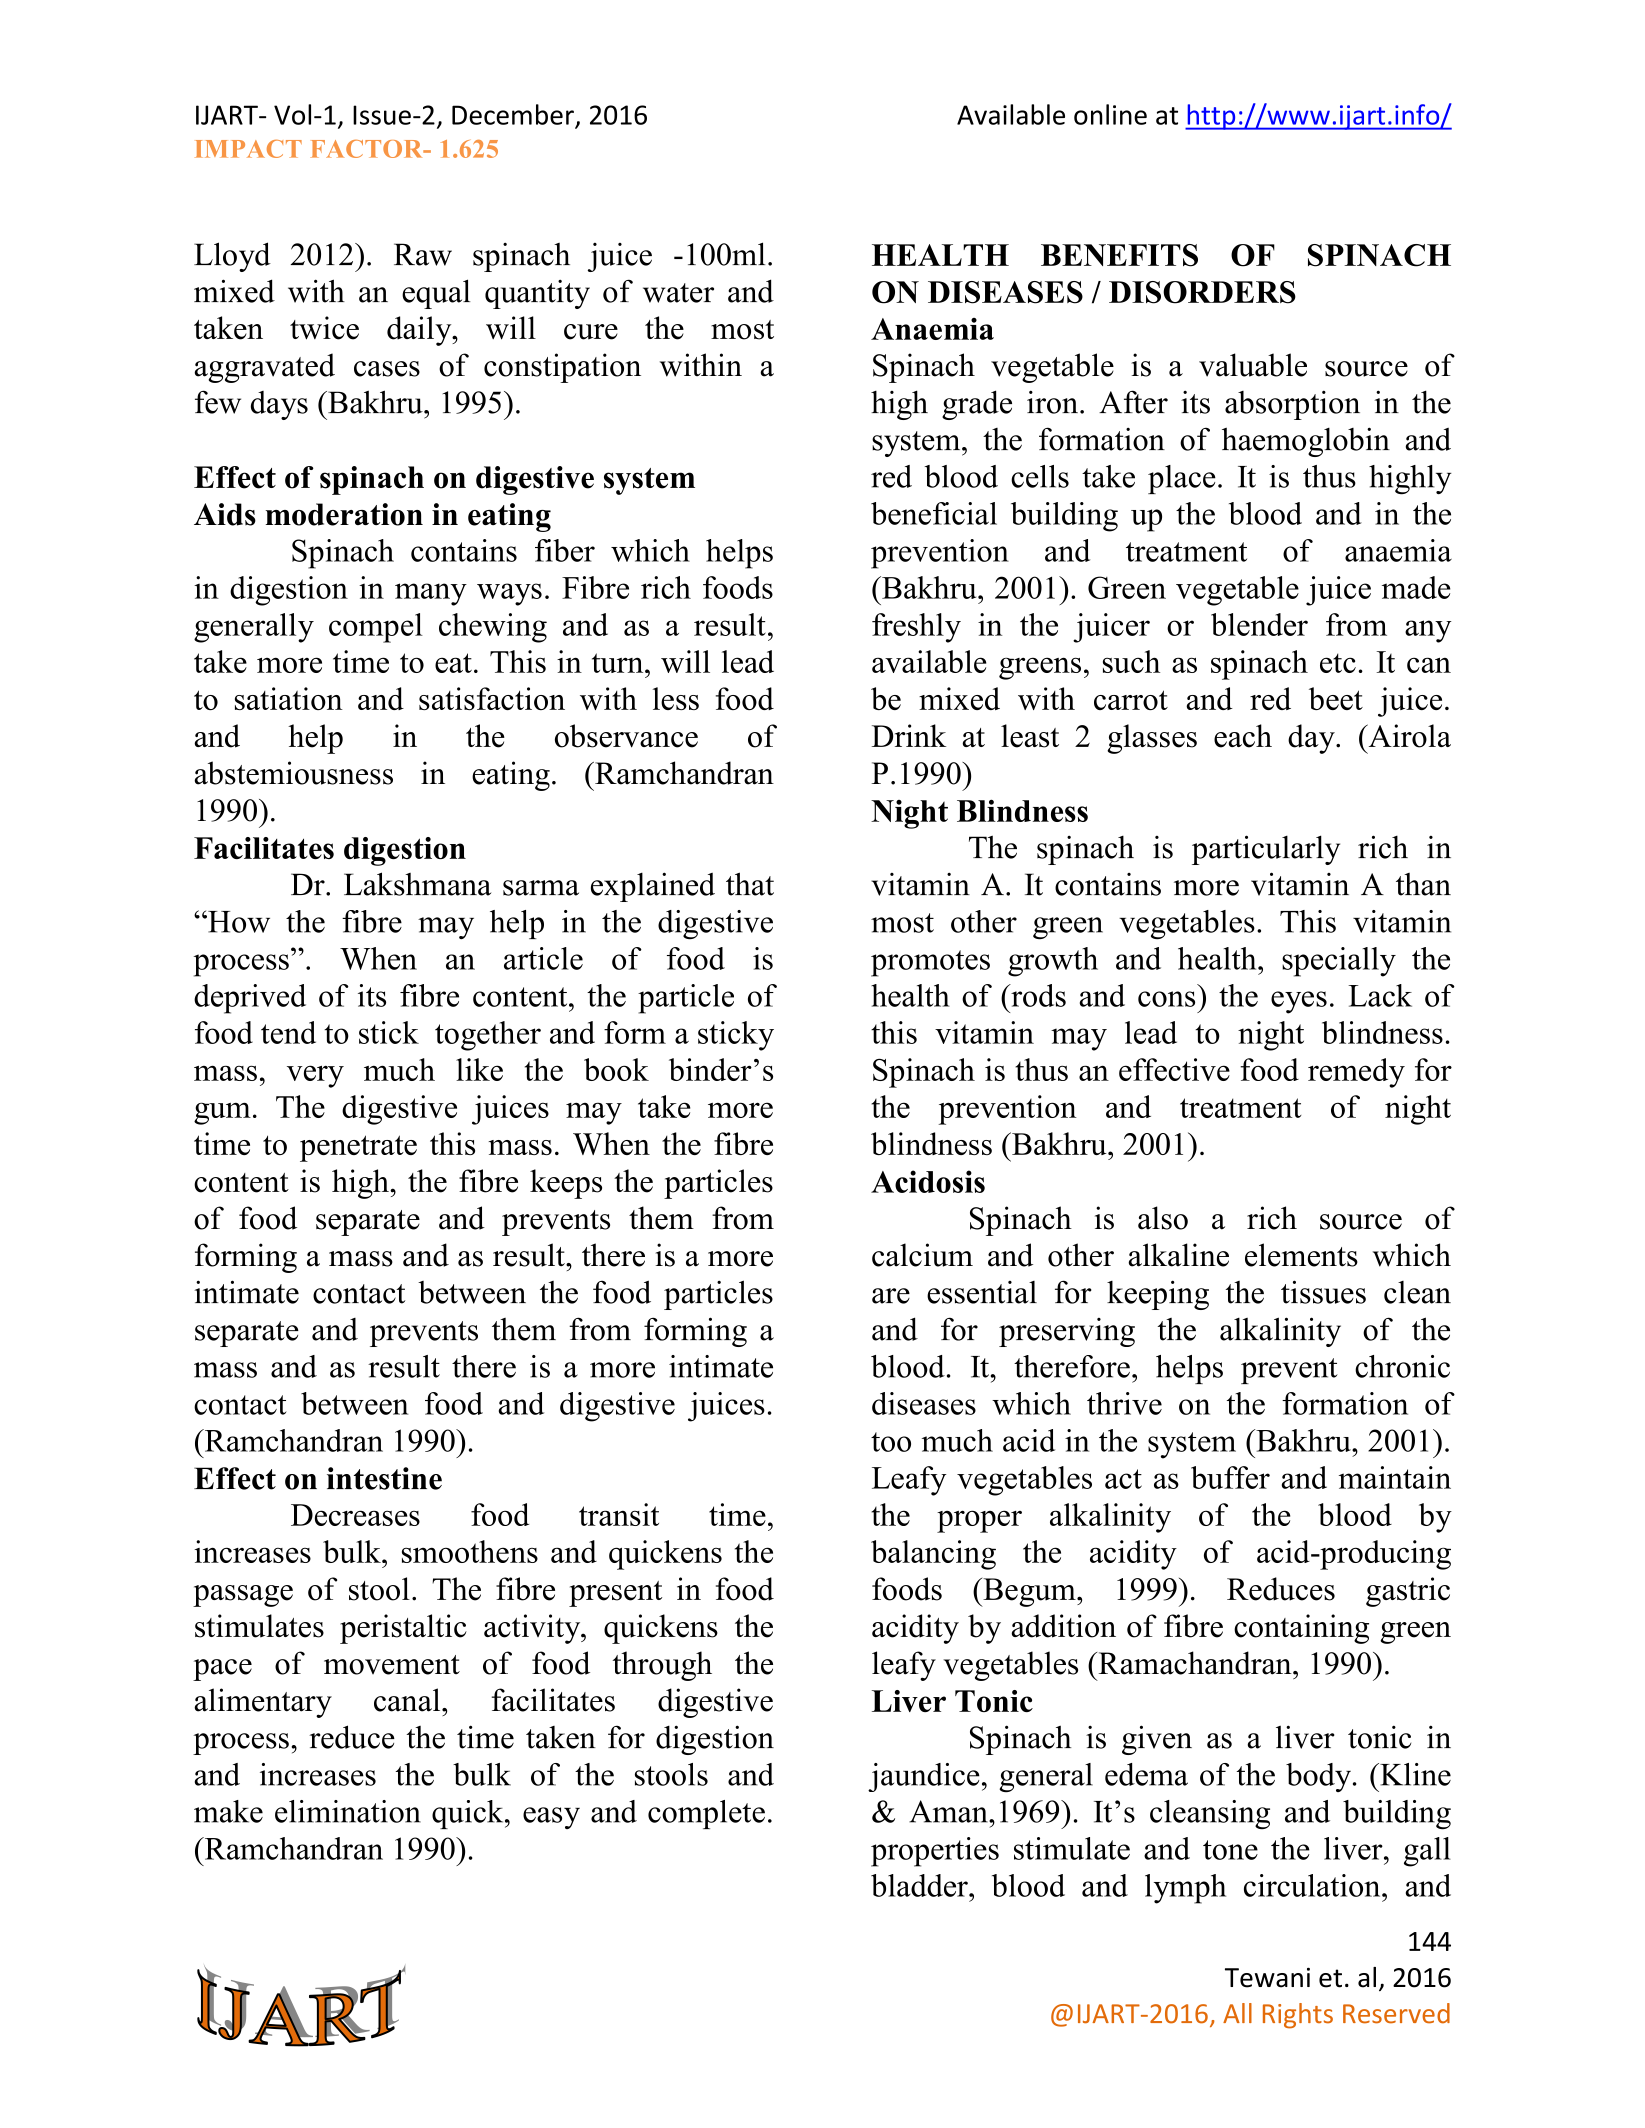  Describe the element at coordinates (930, 963) in the screenshot. I see `promotes` at that location.
